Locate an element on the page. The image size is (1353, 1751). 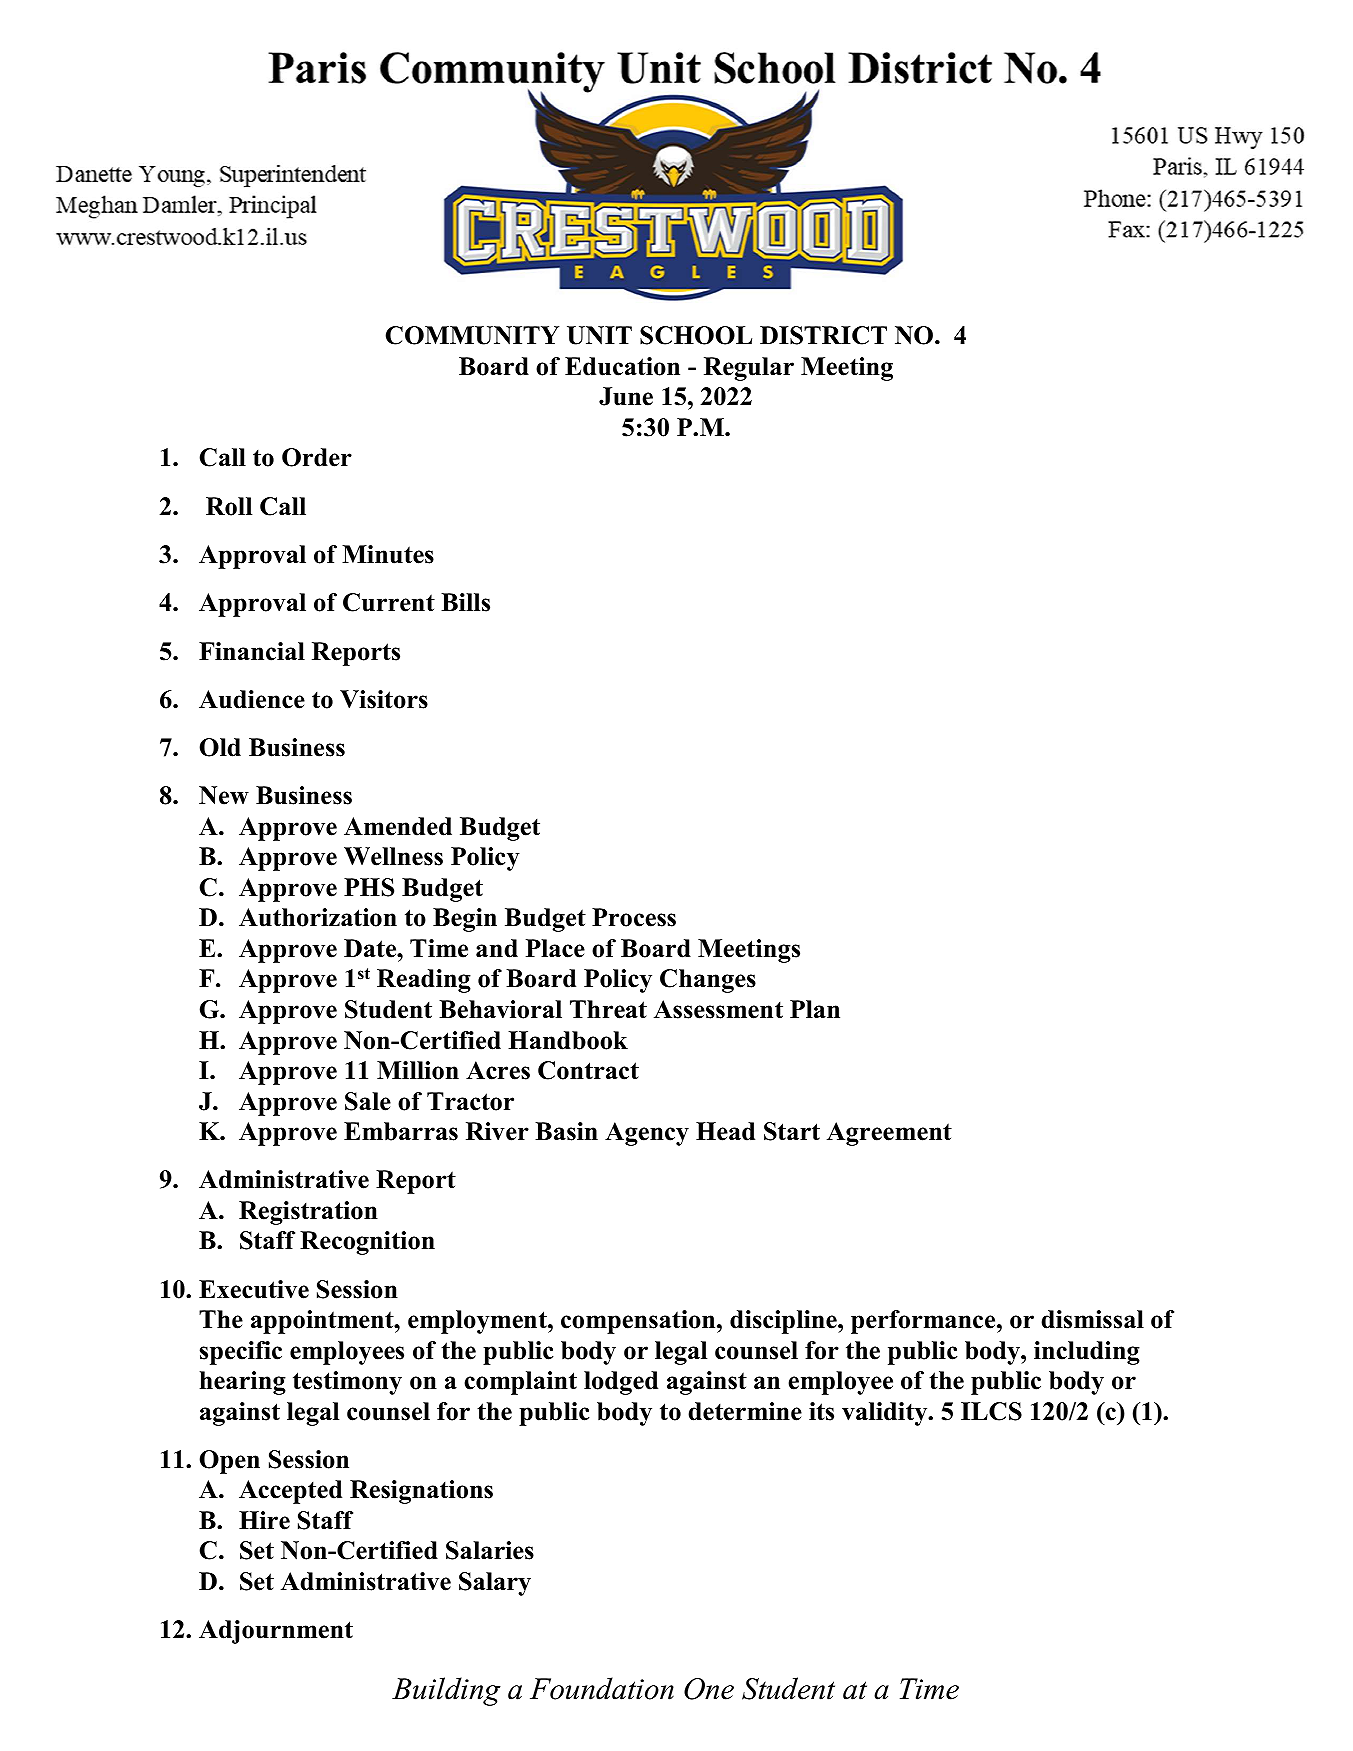
Plan is located at coordinates (815, 1009).
